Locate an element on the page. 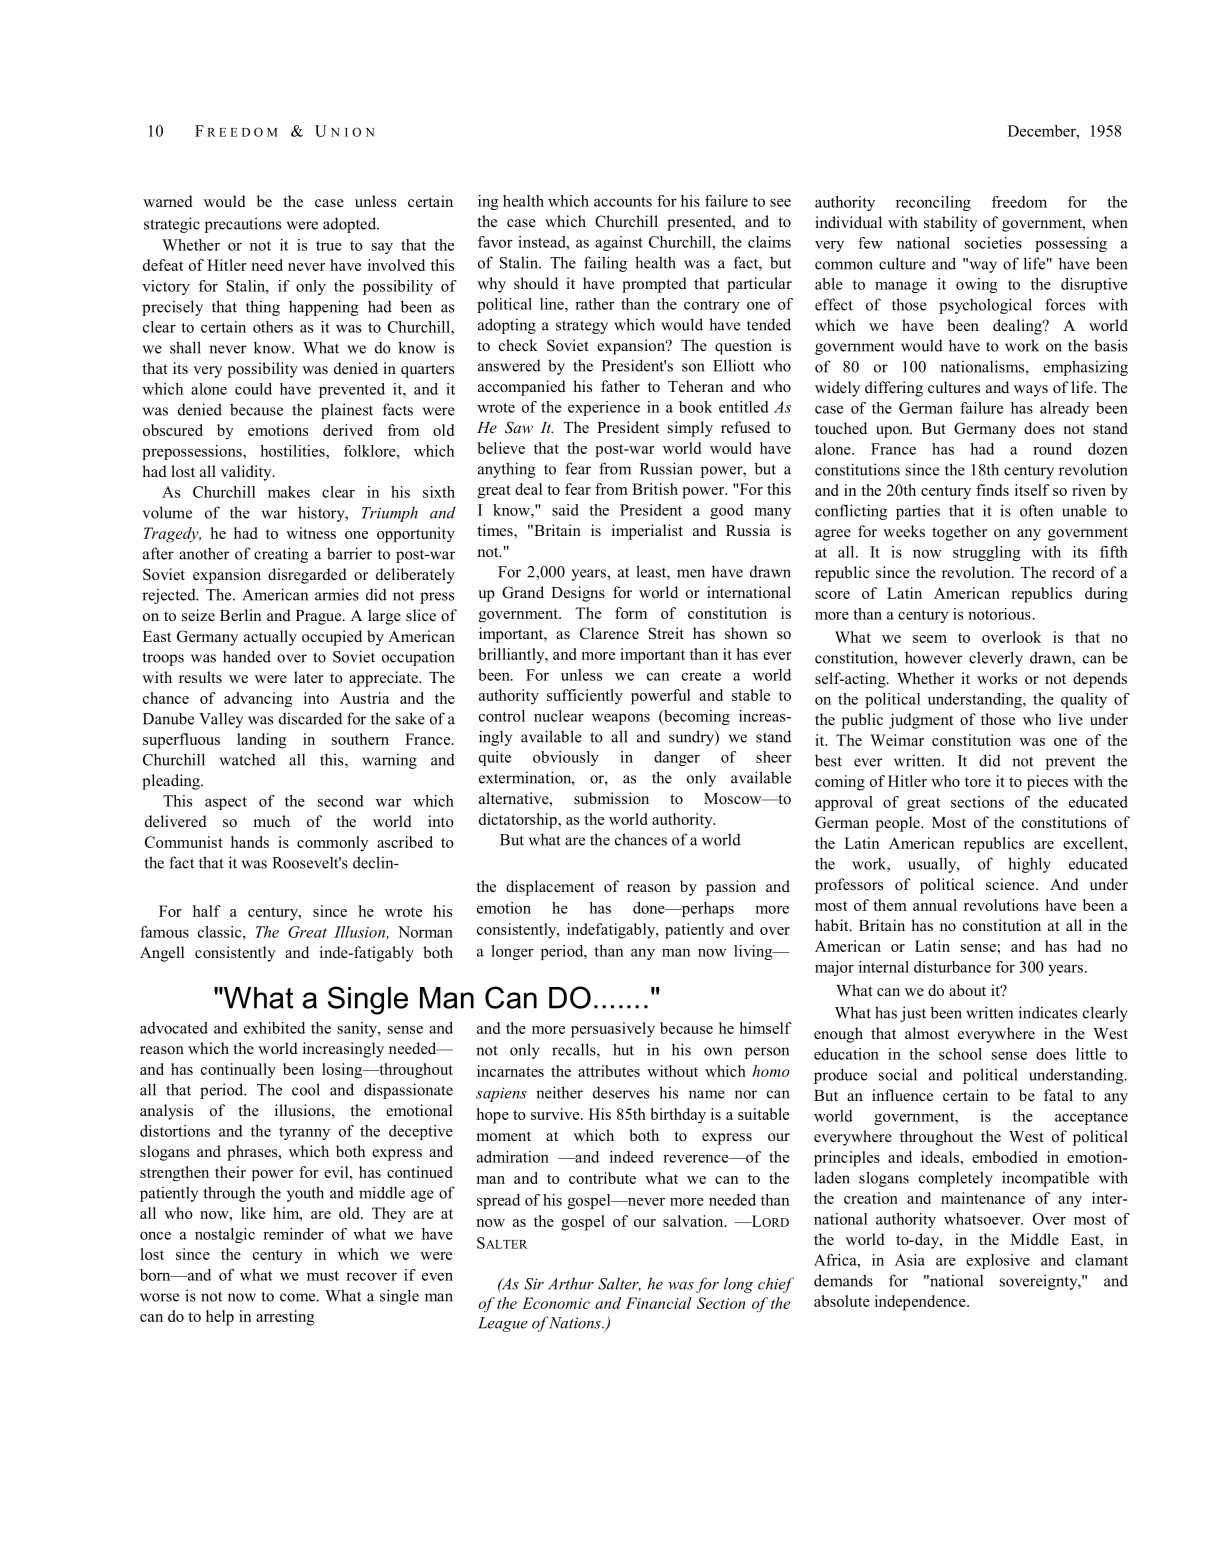  tore is located at coordinates (978, 782).
